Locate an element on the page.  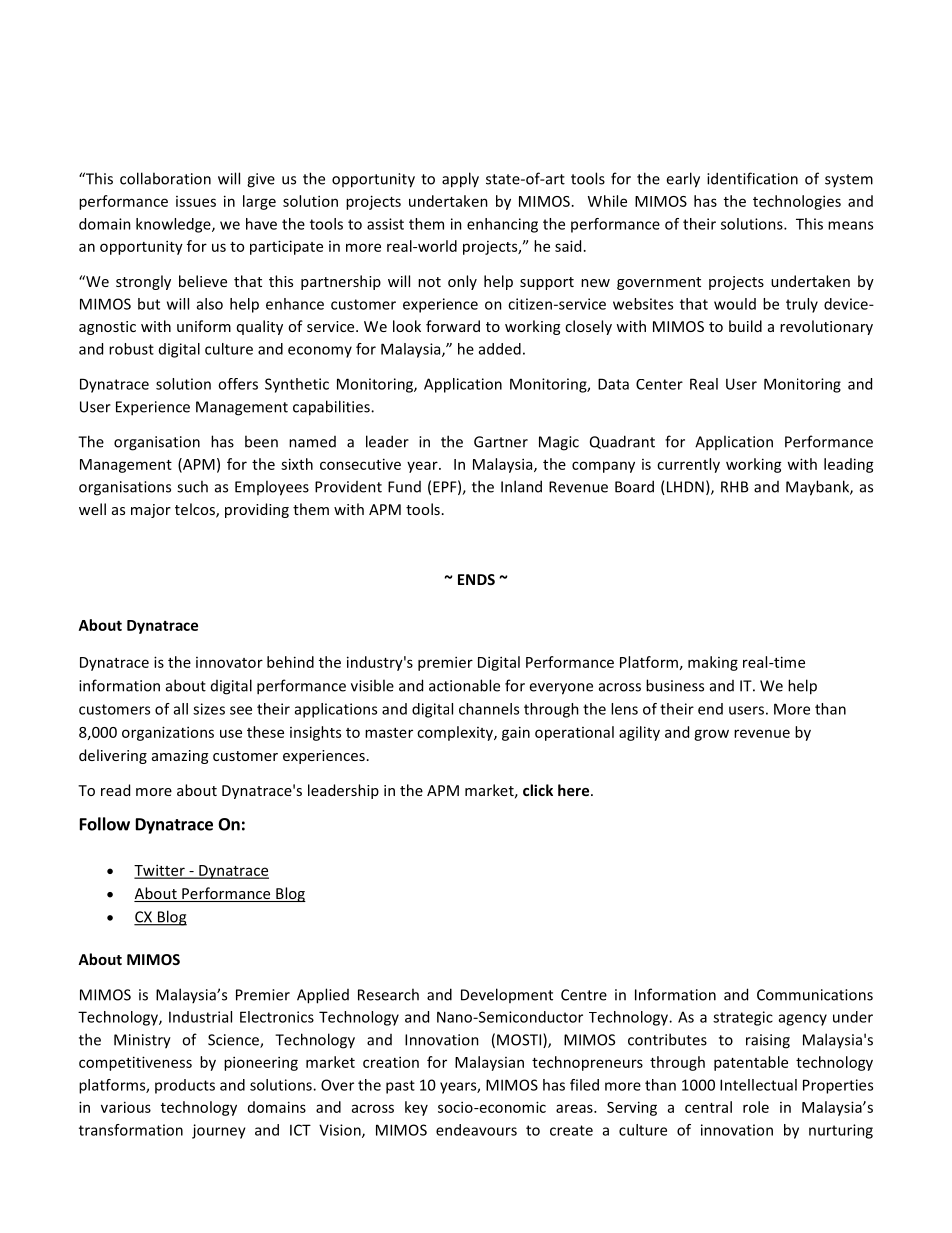
issues is located at coordinates (196, 201).
